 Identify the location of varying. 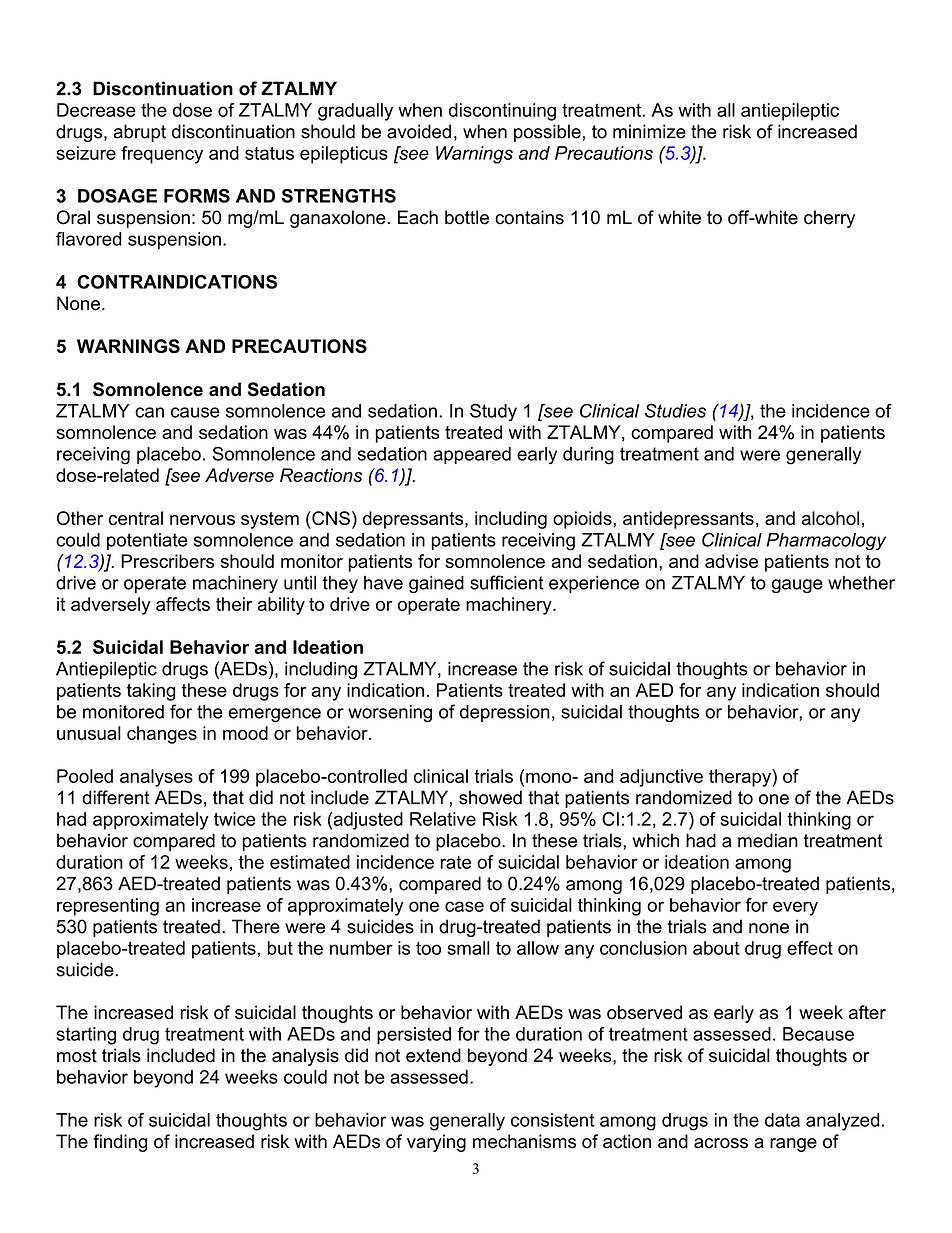
(436, 1143).
